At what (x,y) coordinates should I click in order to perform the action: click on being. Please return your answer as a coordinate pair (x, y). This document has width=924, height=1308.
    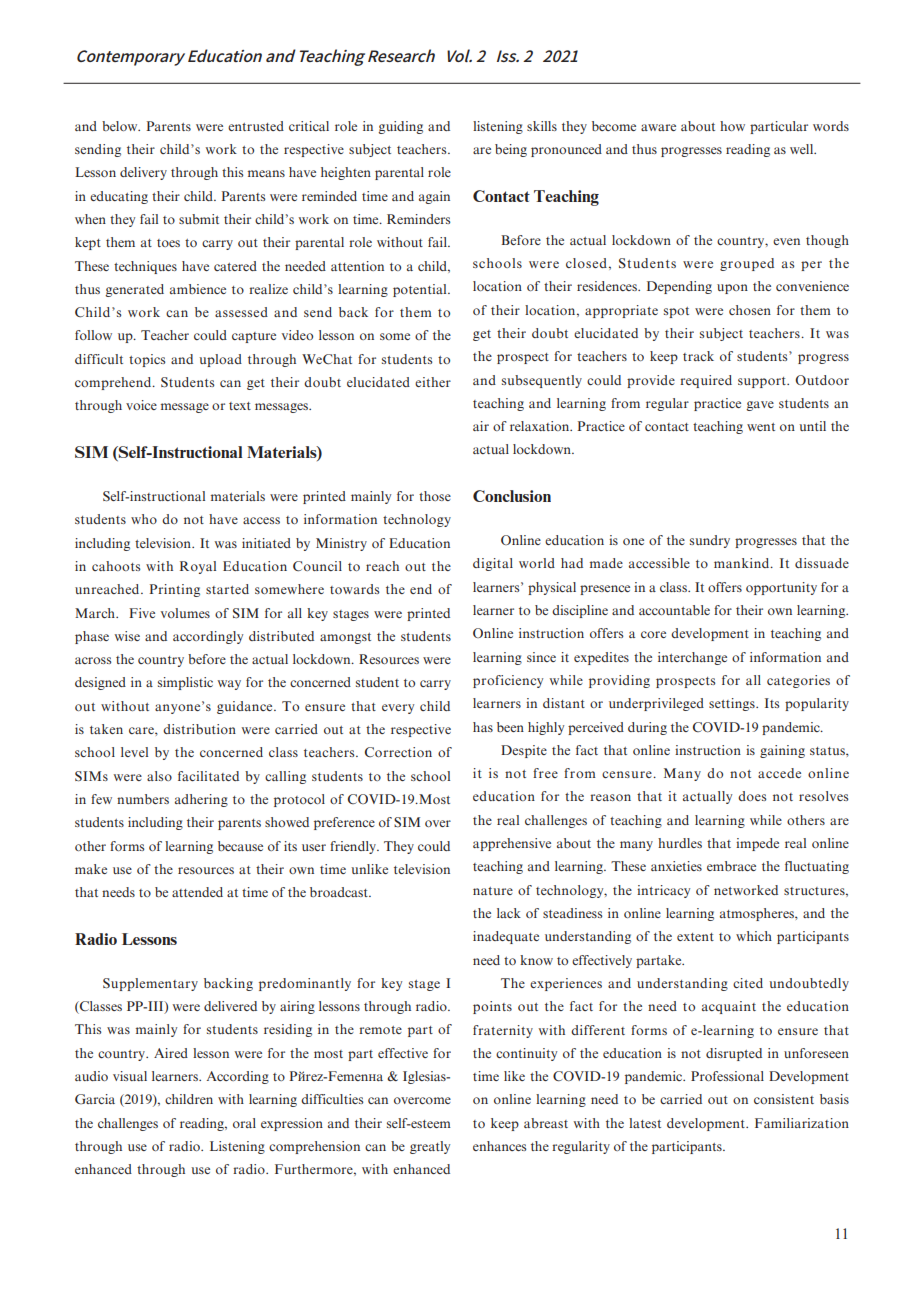
    Looking at the image, I should click on (511, 150).
